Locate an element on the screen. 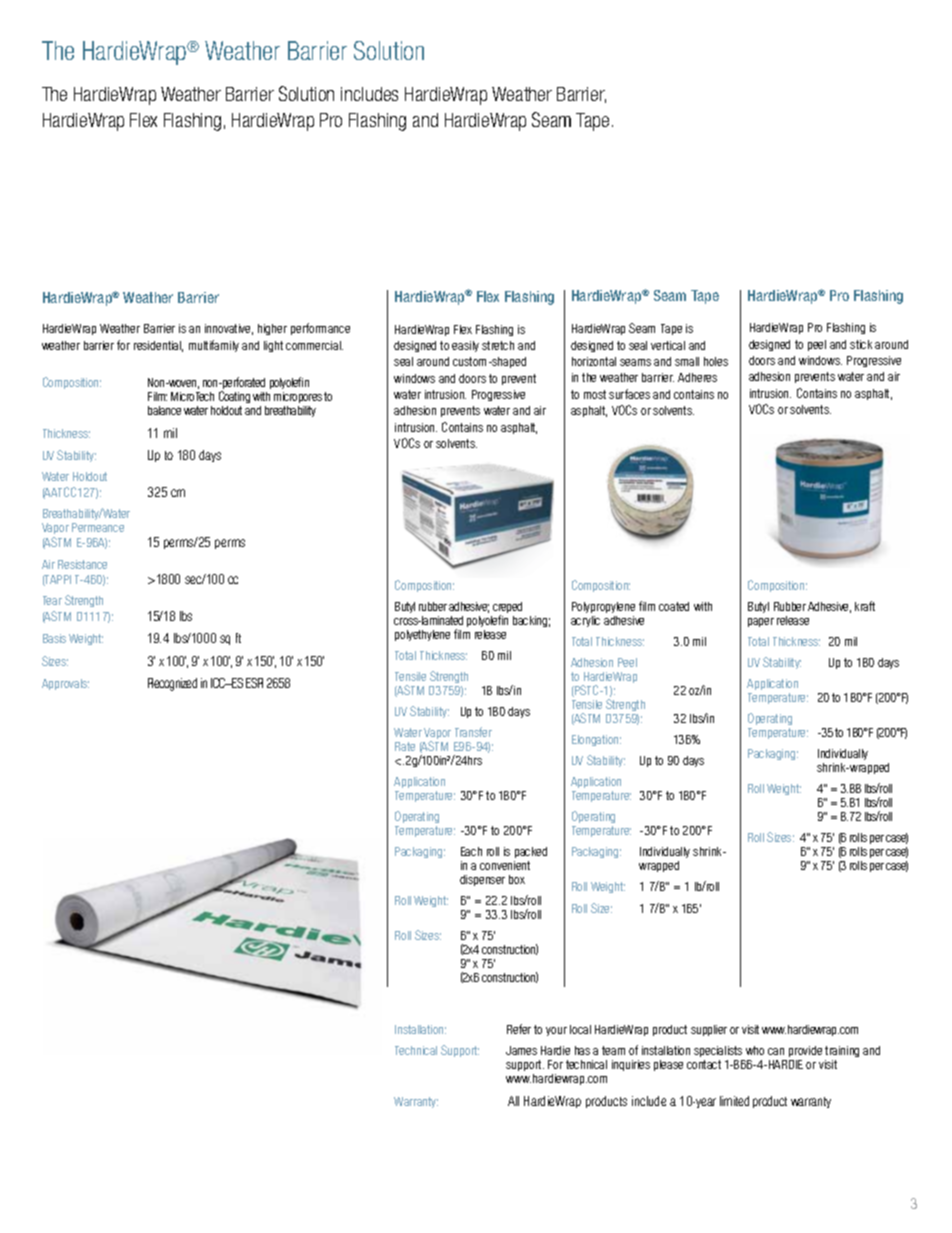  holes is located at coordinates (716, 361).
